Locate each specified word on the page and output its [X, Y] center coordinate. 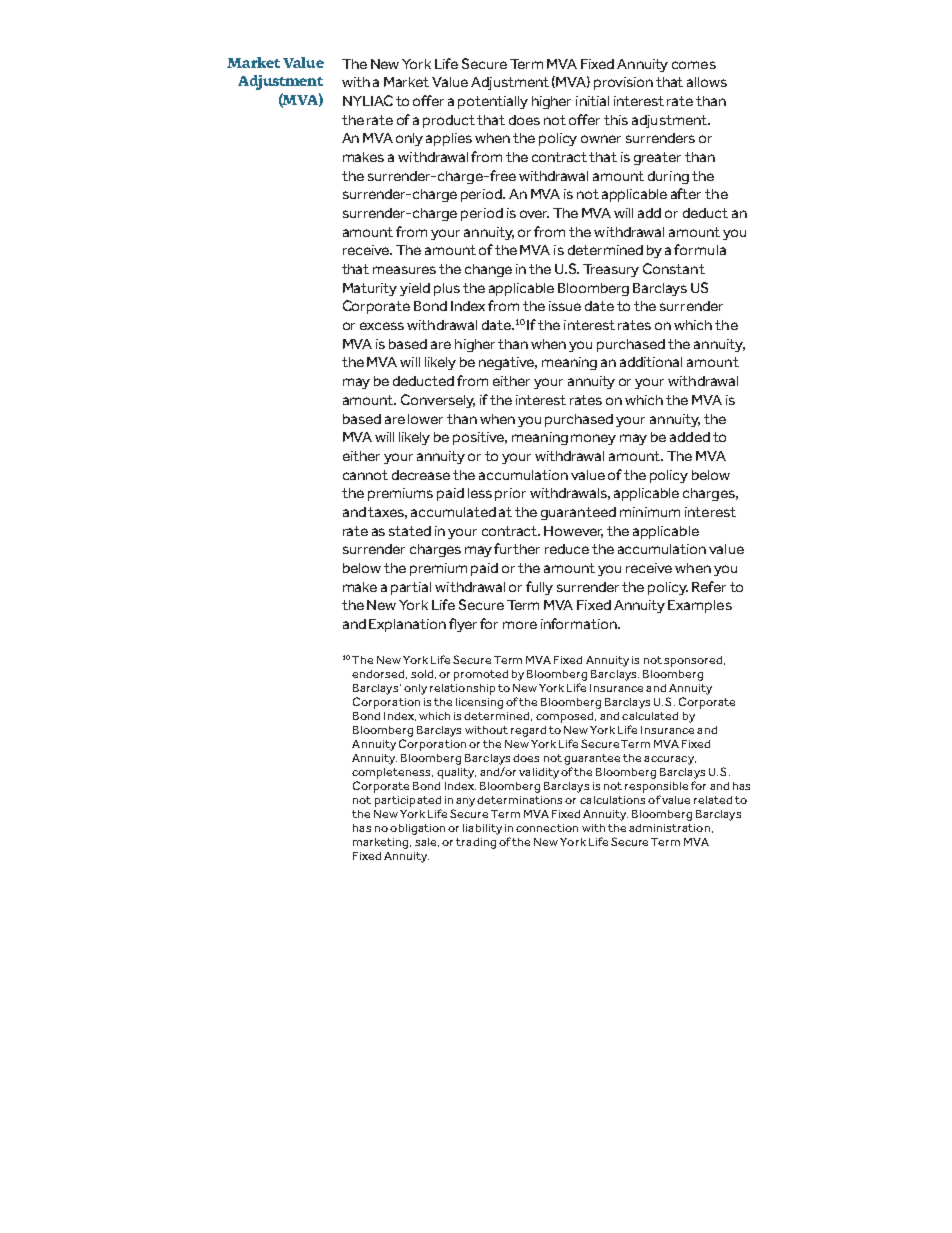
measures [404, 270]
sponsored [694, 661]
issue [565, 306]
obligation [417, 829]
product [450, 121]
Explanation [407, 625]
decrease [421, 475]
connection [547, 828]
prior [510, 494]
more [520, 625]
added [690, 437]
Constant [674, 268]
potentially [493, 102]
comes [694, 65]
